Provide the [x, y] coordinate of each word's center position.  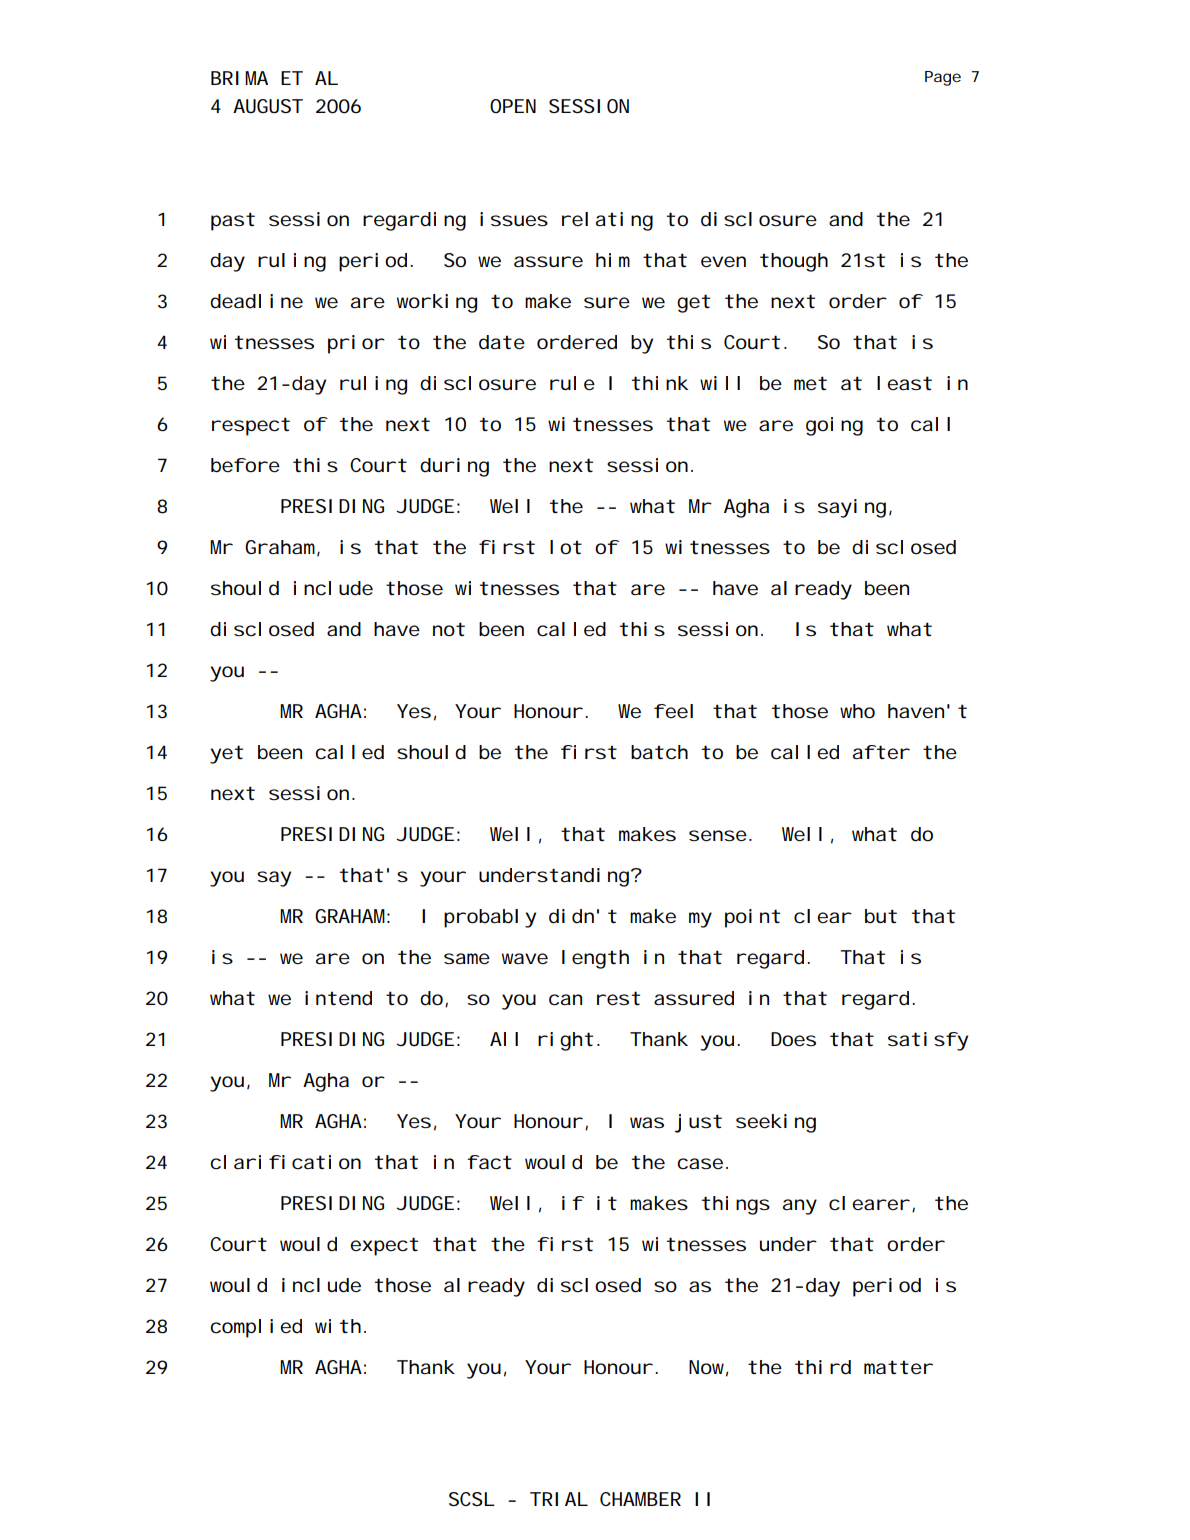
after [881, 752]
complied [256, 1328]
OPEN [513, 106]
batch [659, 752]
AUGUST [268, 106]
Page [943, 78]
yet [226, 754]
